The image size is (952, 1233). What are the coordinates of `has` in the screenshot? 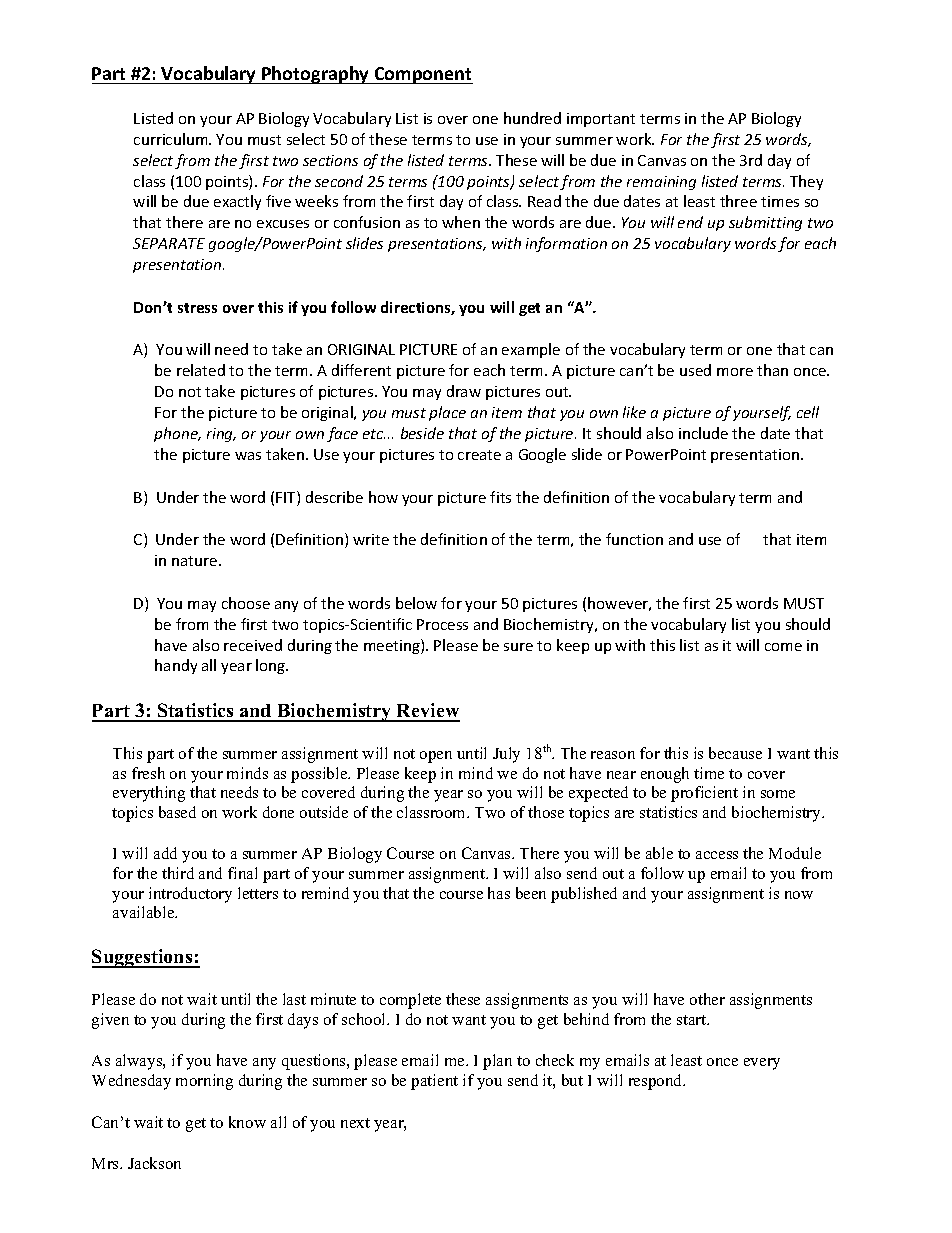 It's located at (499, 893).
